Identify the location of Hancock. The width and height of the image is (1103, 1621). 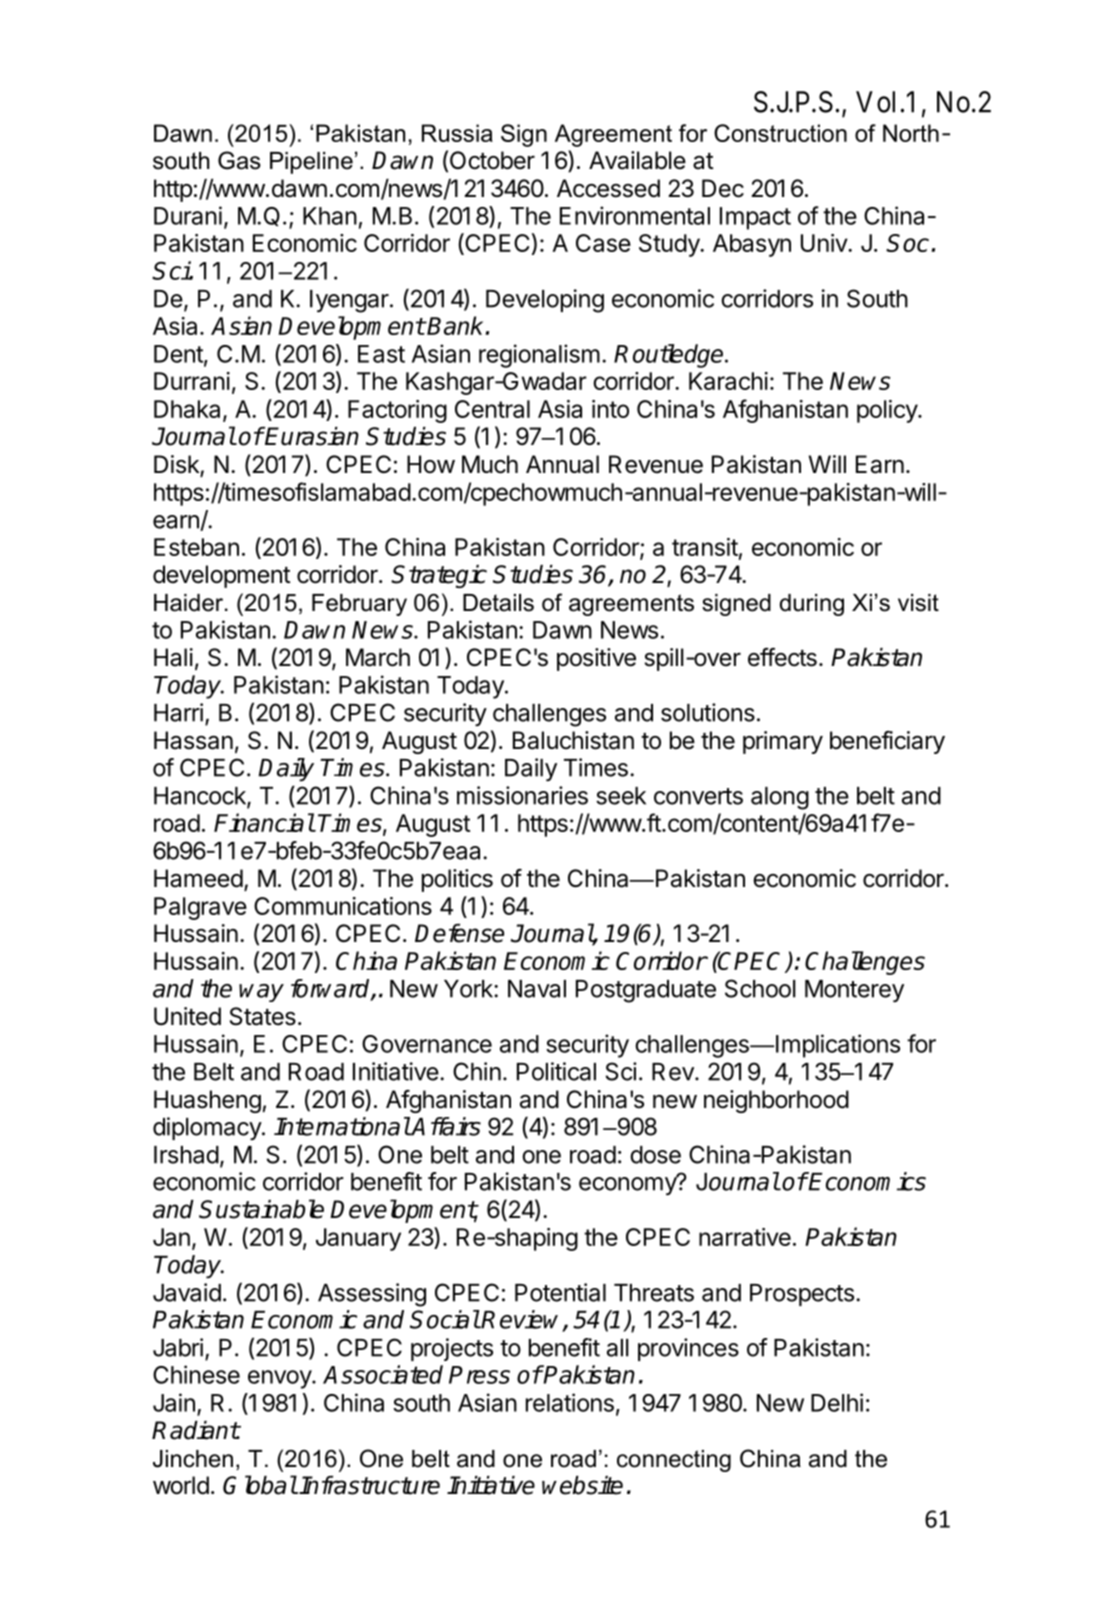
(201, 797).
